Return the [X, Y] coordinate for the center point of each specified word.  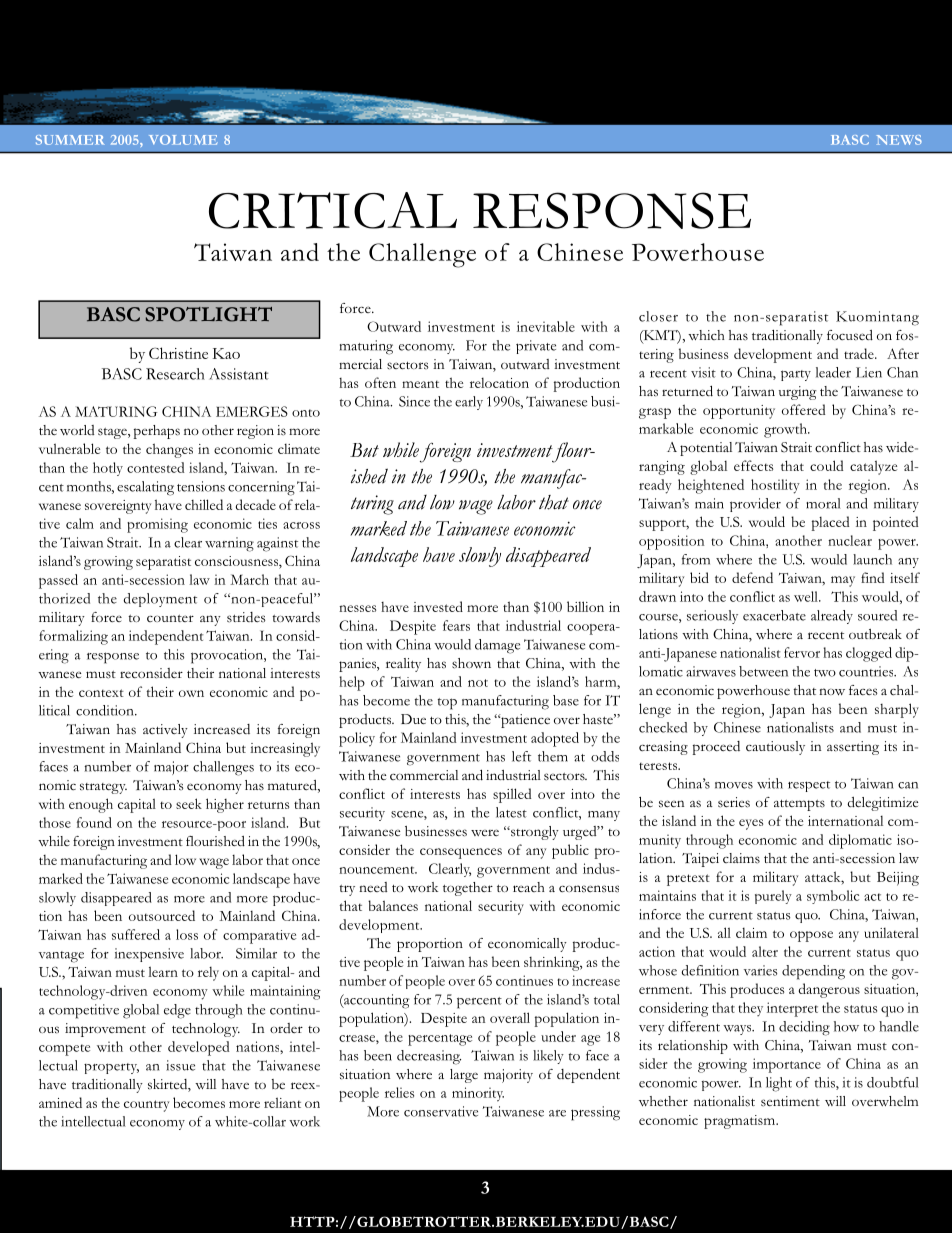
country [146, 1106]
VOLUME [183, 140]
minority [478, 1094]
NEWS [899, 140]
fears [456, 625]
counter [170, 618]
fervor [802, 652]
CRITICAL [333, 210]
